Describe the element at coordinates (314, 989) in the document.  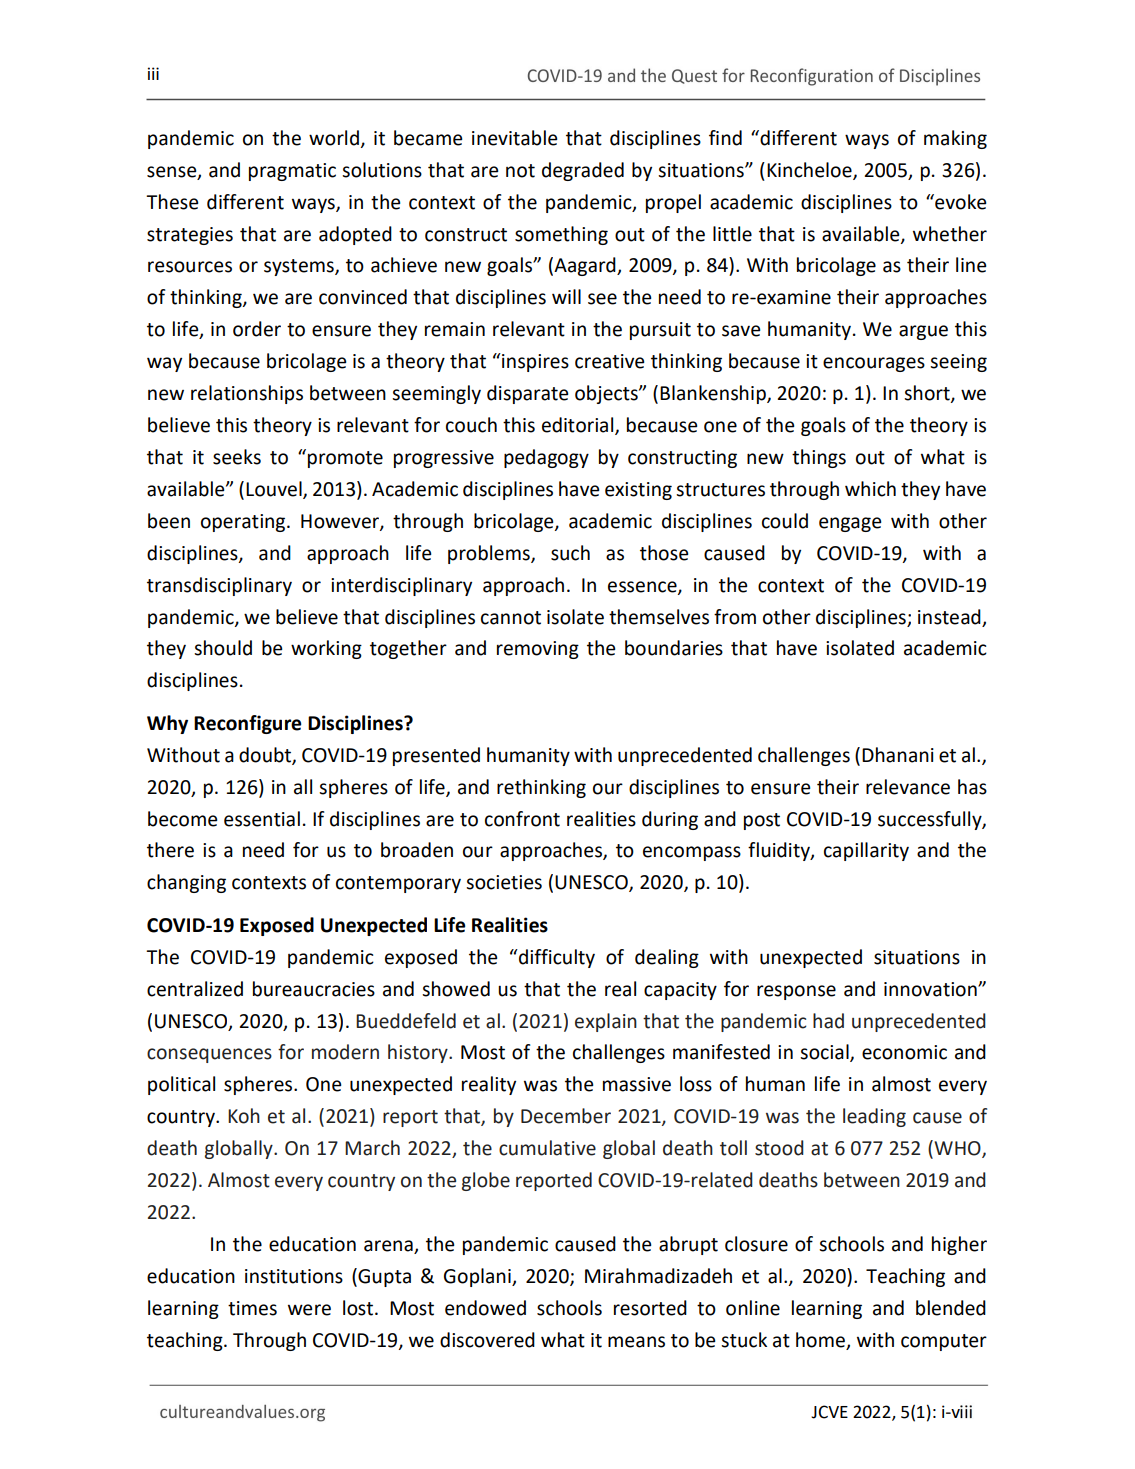
I see `bureaucracies` at that location.
